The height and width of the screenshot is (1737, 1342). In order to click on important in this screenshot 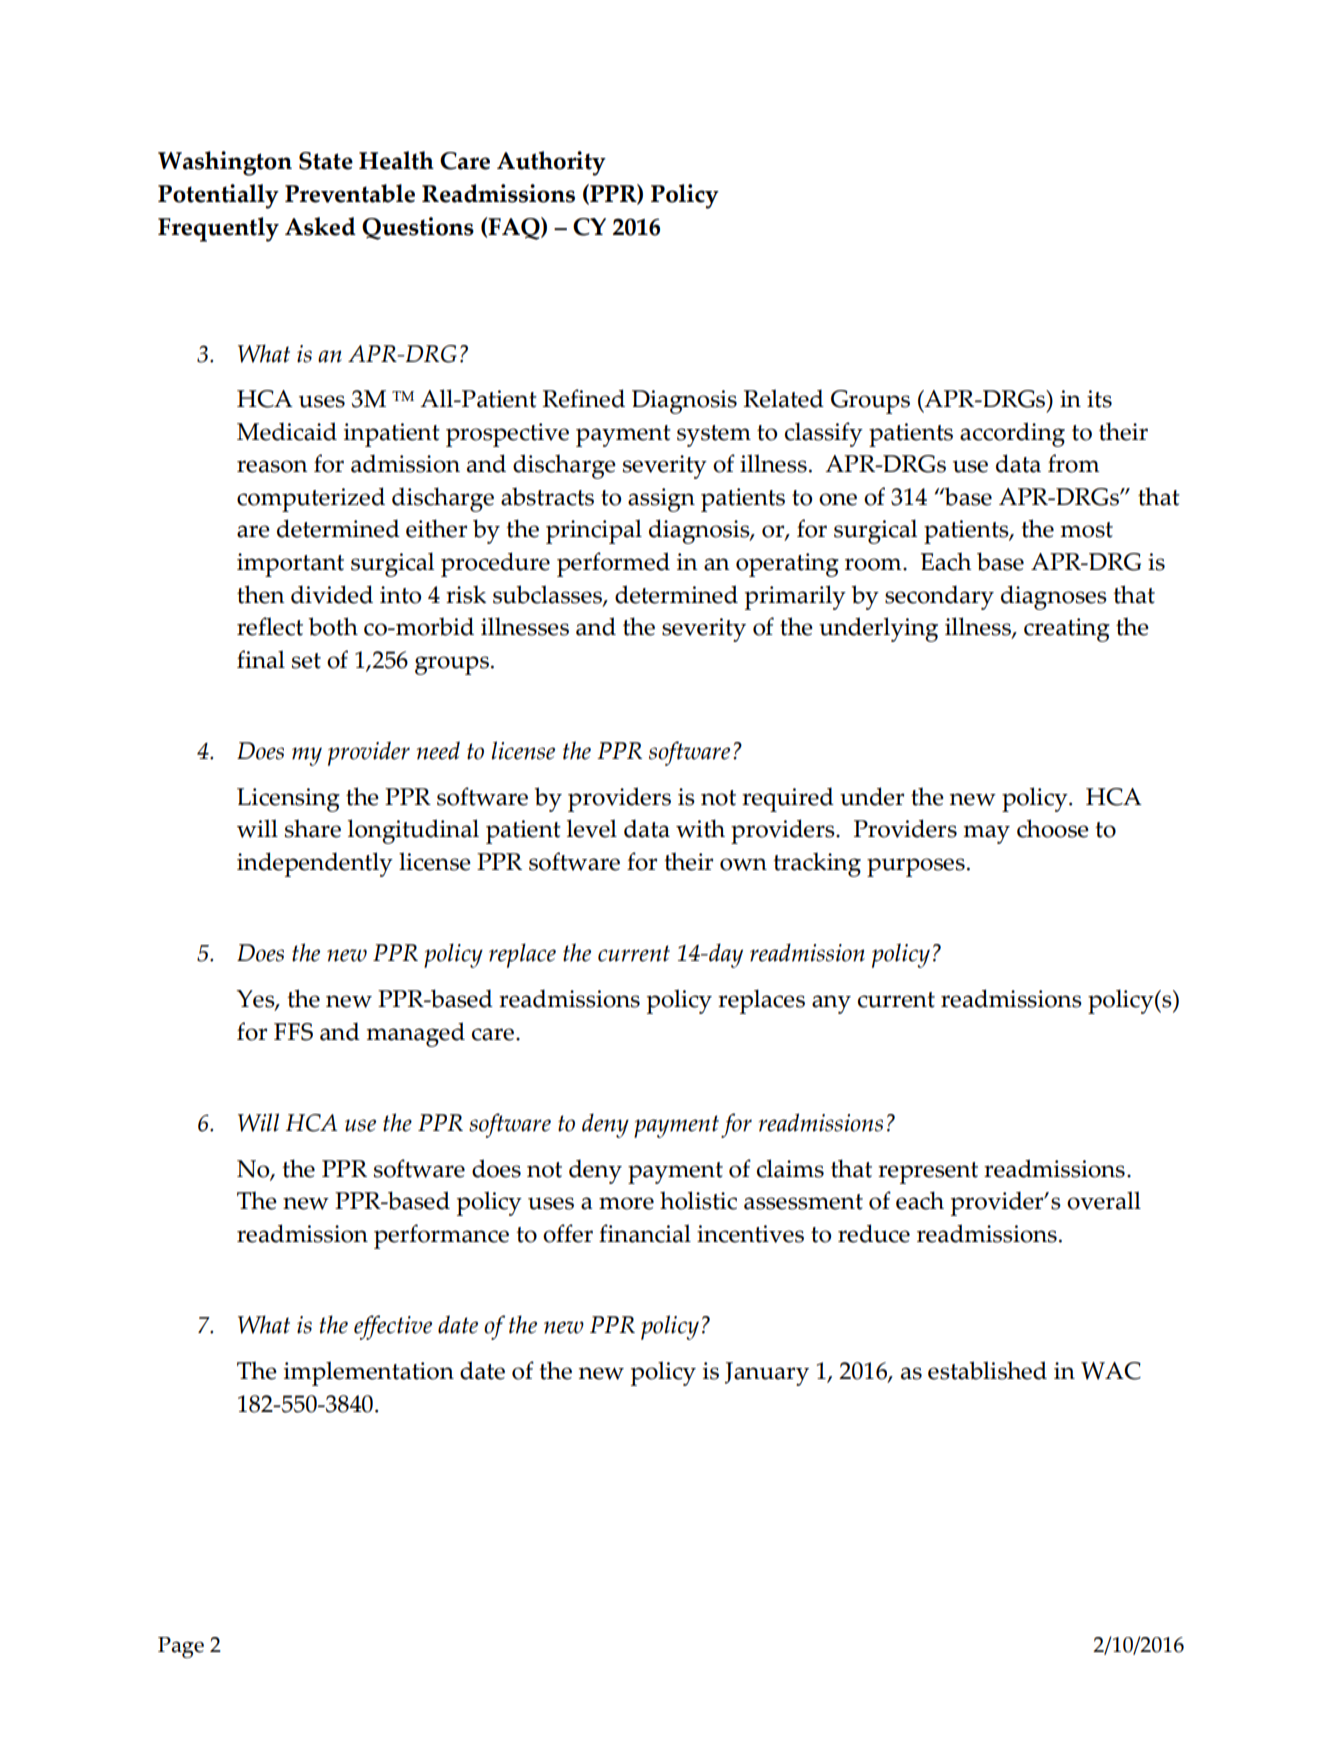, I will do `click(290, 565)`.
